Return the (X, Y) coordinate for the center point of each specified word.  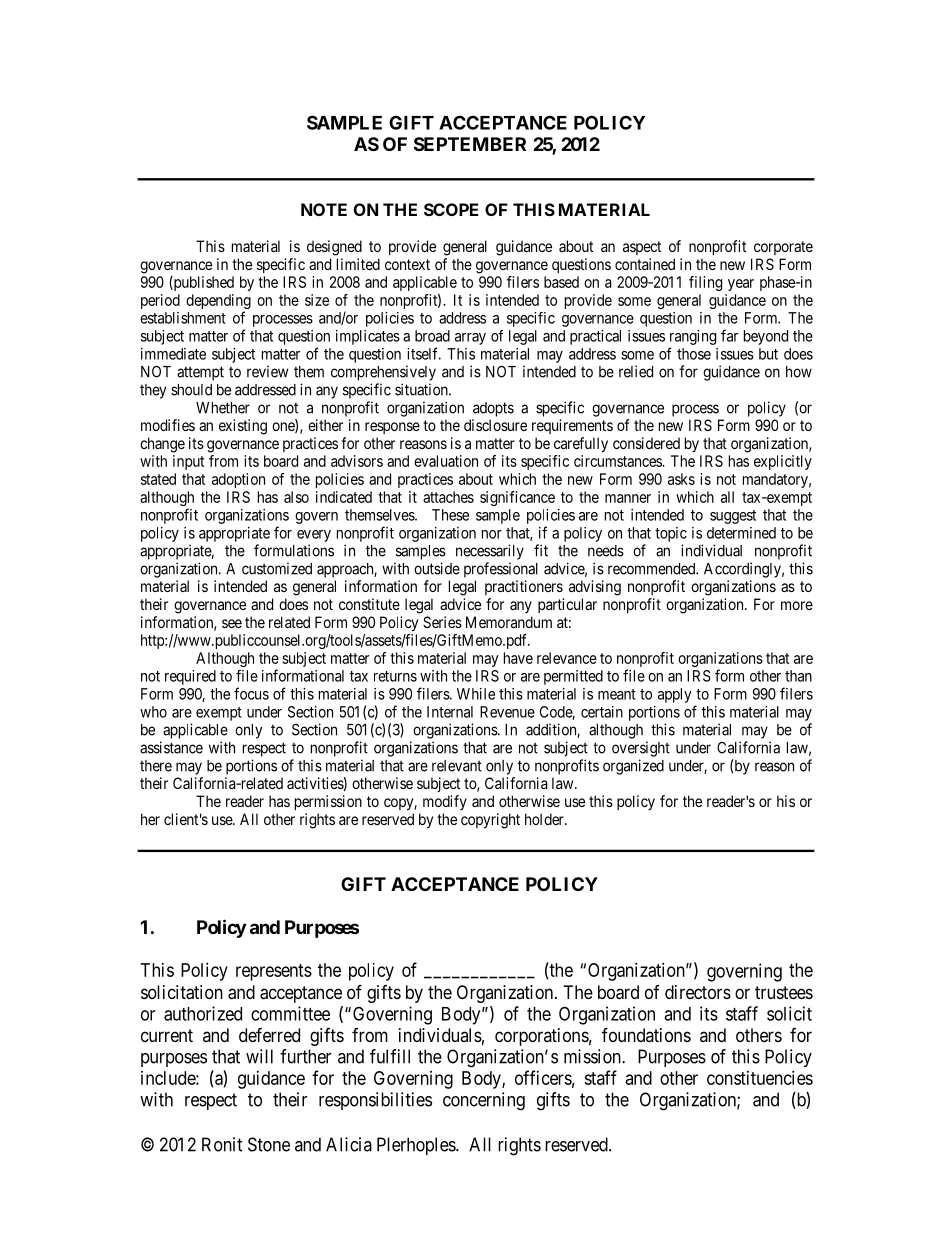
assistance (171, 747)
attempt (200, 373)
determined (741, 533)
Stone (269, 1144)
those (694, 354)
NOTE (324, 209)
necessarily (490, 552)
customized (277, 568)
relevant (457, 766)
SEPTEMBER (470, 144)
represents (274, 972)
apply (675, 695)
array (470, 339)
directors (698, 992)
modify (445, 802)
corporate (783, 248)
